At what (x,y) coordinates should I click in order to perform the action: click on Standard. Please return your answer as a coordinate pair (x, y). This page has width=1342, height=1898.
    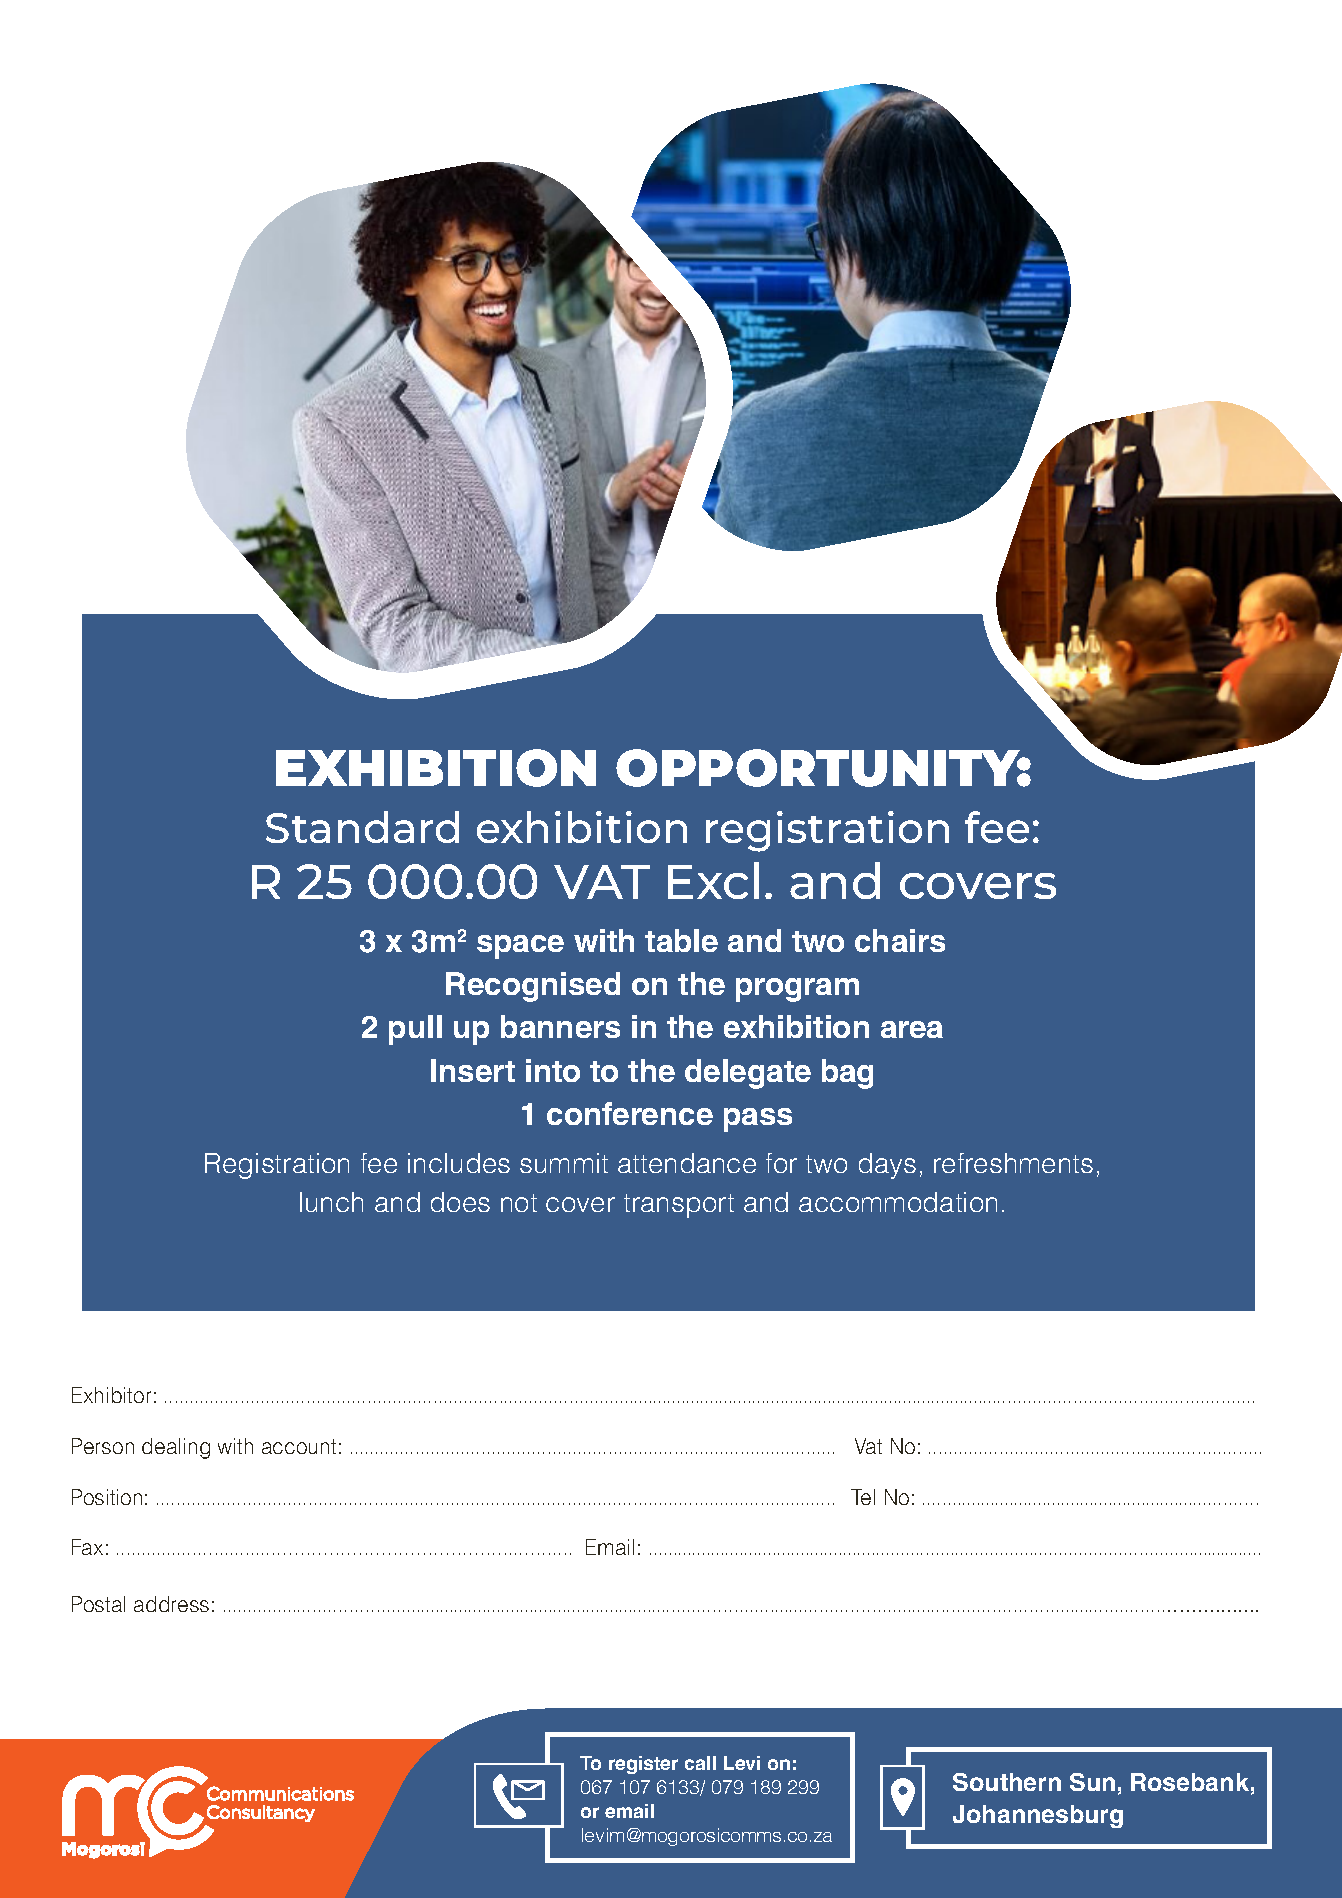
    Looking at the image, I should click on (362, 827).
